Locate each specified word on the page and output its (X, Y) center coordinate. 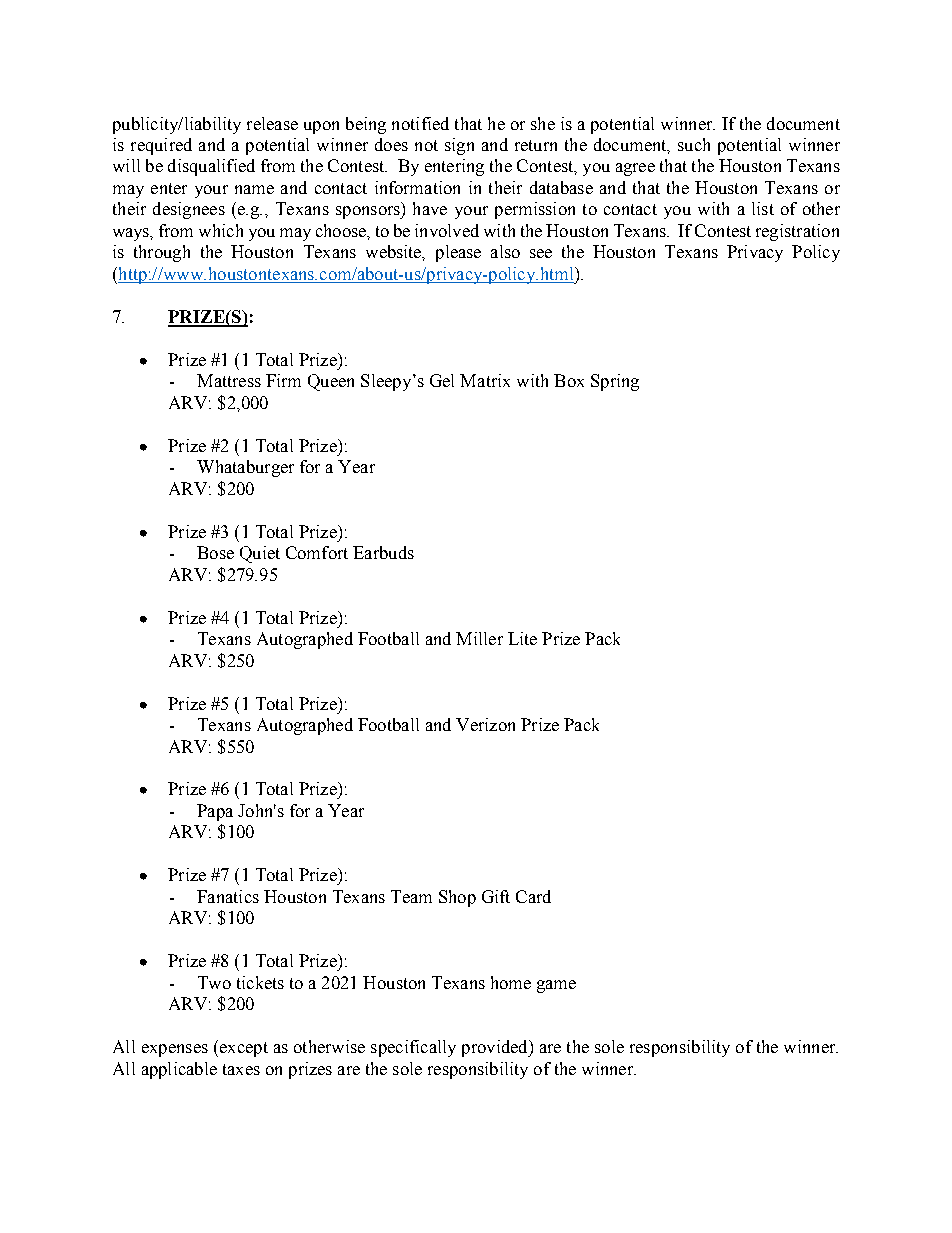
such (694, 144)
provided (496, 1048)
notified (420, 123)
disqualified (211, 167)
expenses (175, 1050)
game (556, 986)
